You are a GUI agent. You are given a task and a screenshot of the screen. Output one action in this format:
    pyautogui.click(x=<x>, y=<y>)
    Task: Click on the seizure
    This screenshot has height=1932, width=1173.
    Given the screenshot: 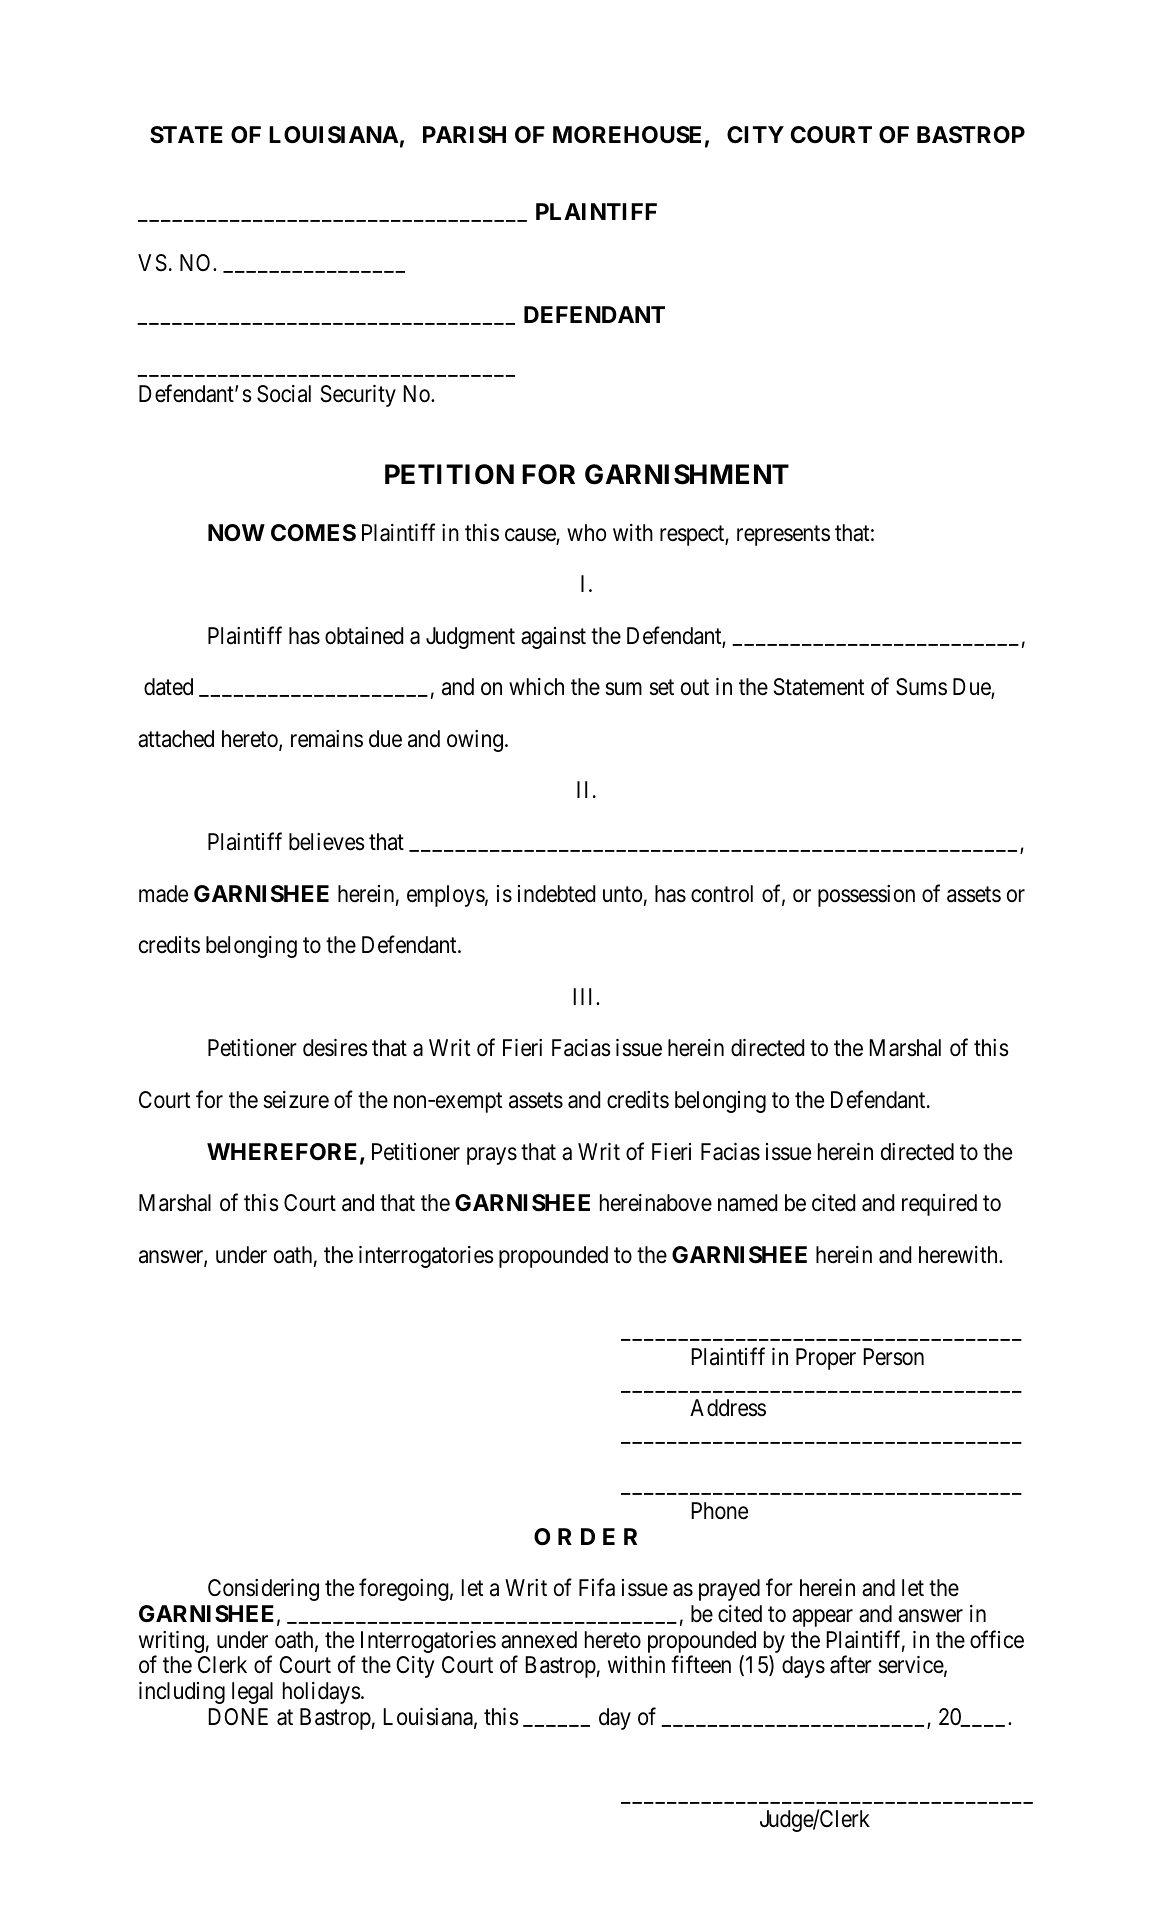 What is the action you would take?
    pyautogui.click(x=296, y=1100)
